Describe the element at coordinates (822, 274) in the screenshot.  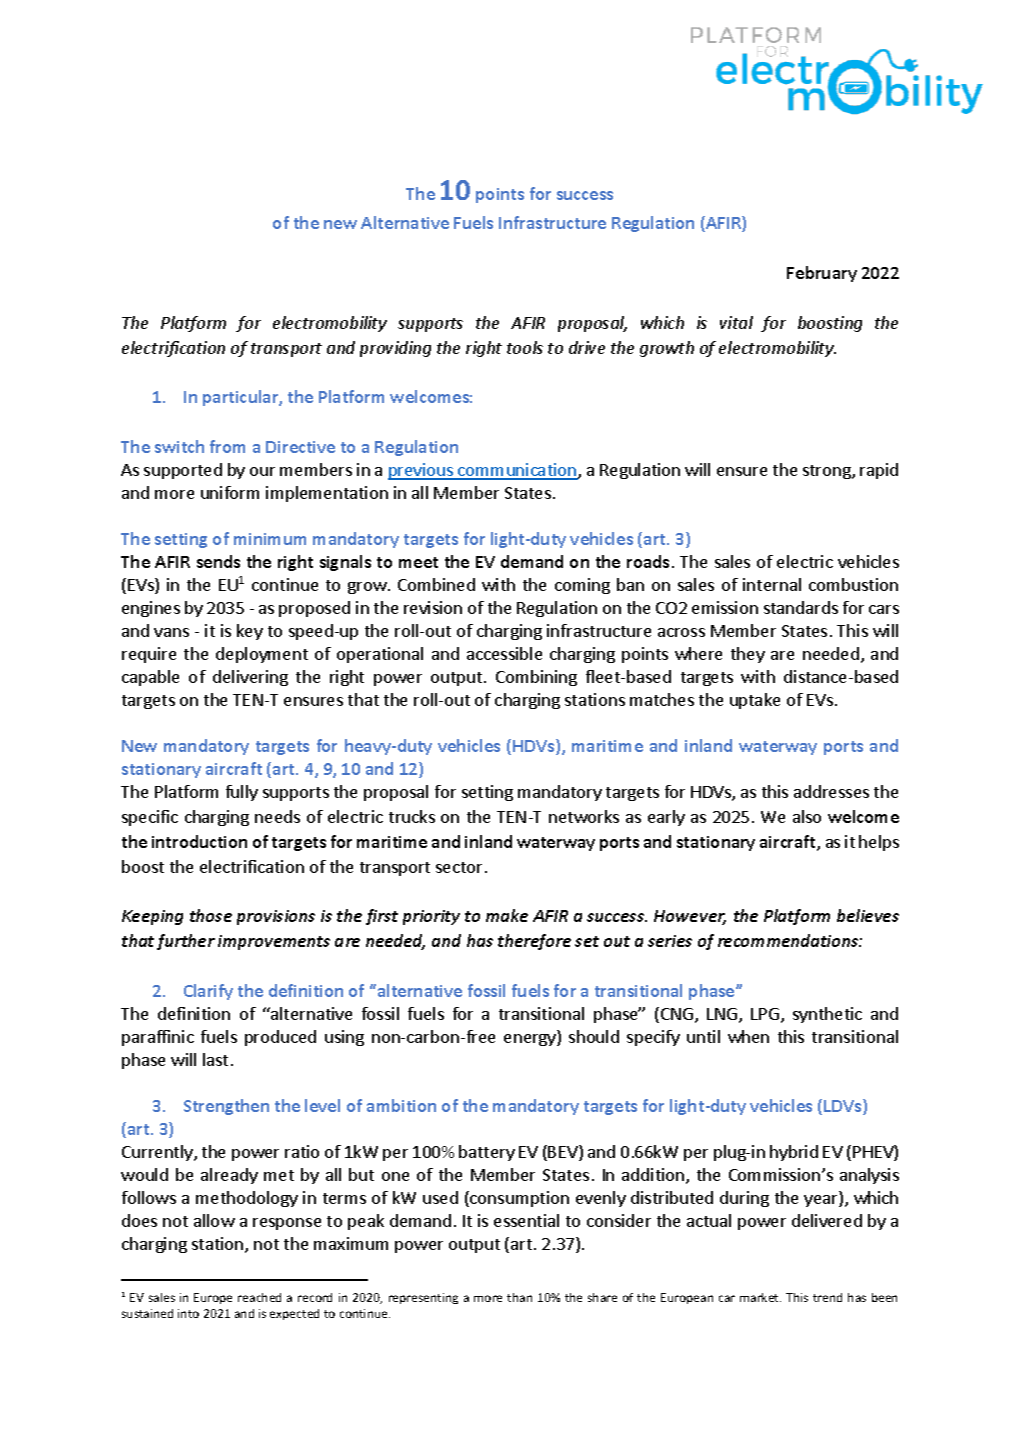
I see `February` at that location.
